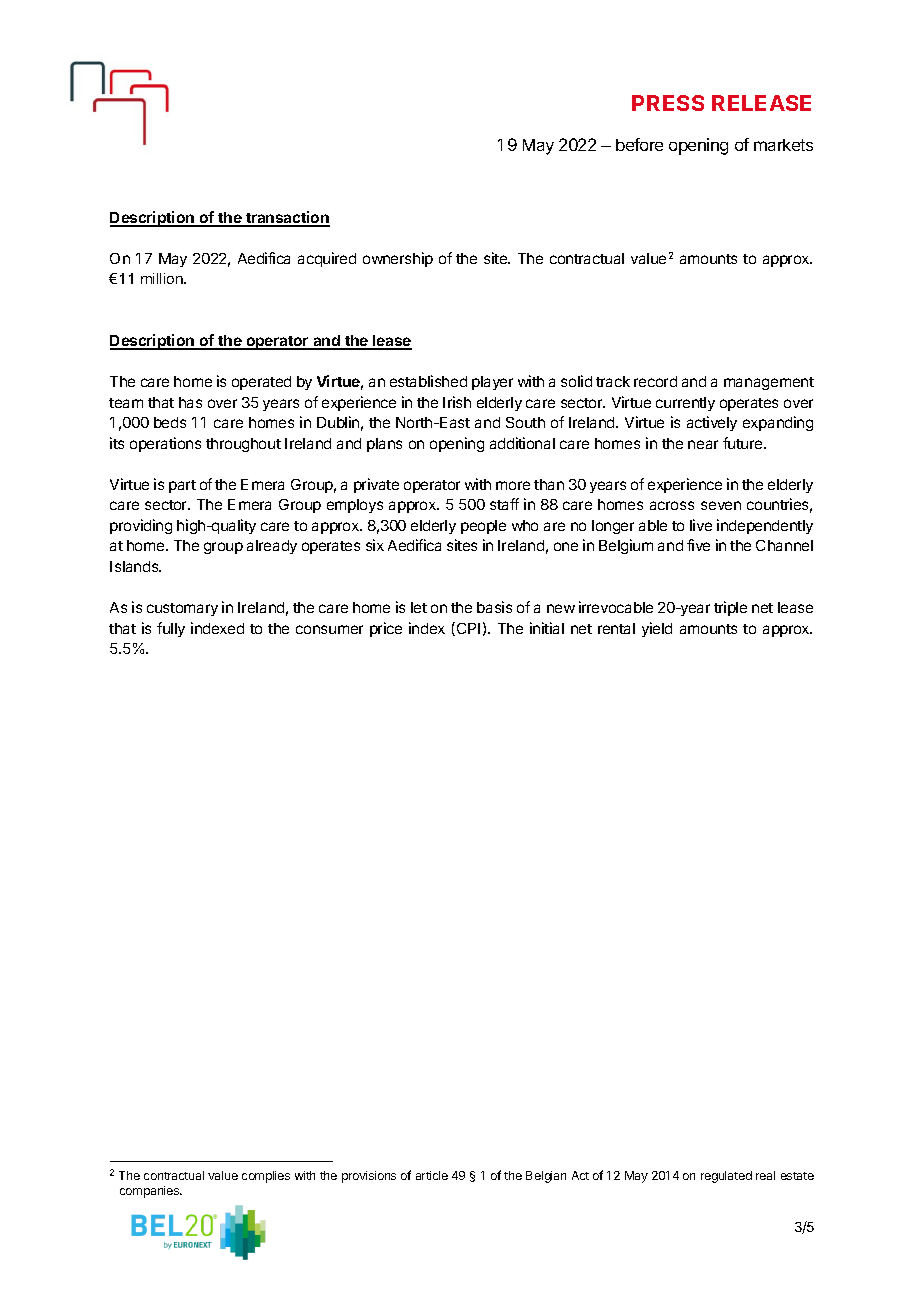  Describe the element at coordinates (287, 218) in the screenshot. I see `transaction` at that location.
